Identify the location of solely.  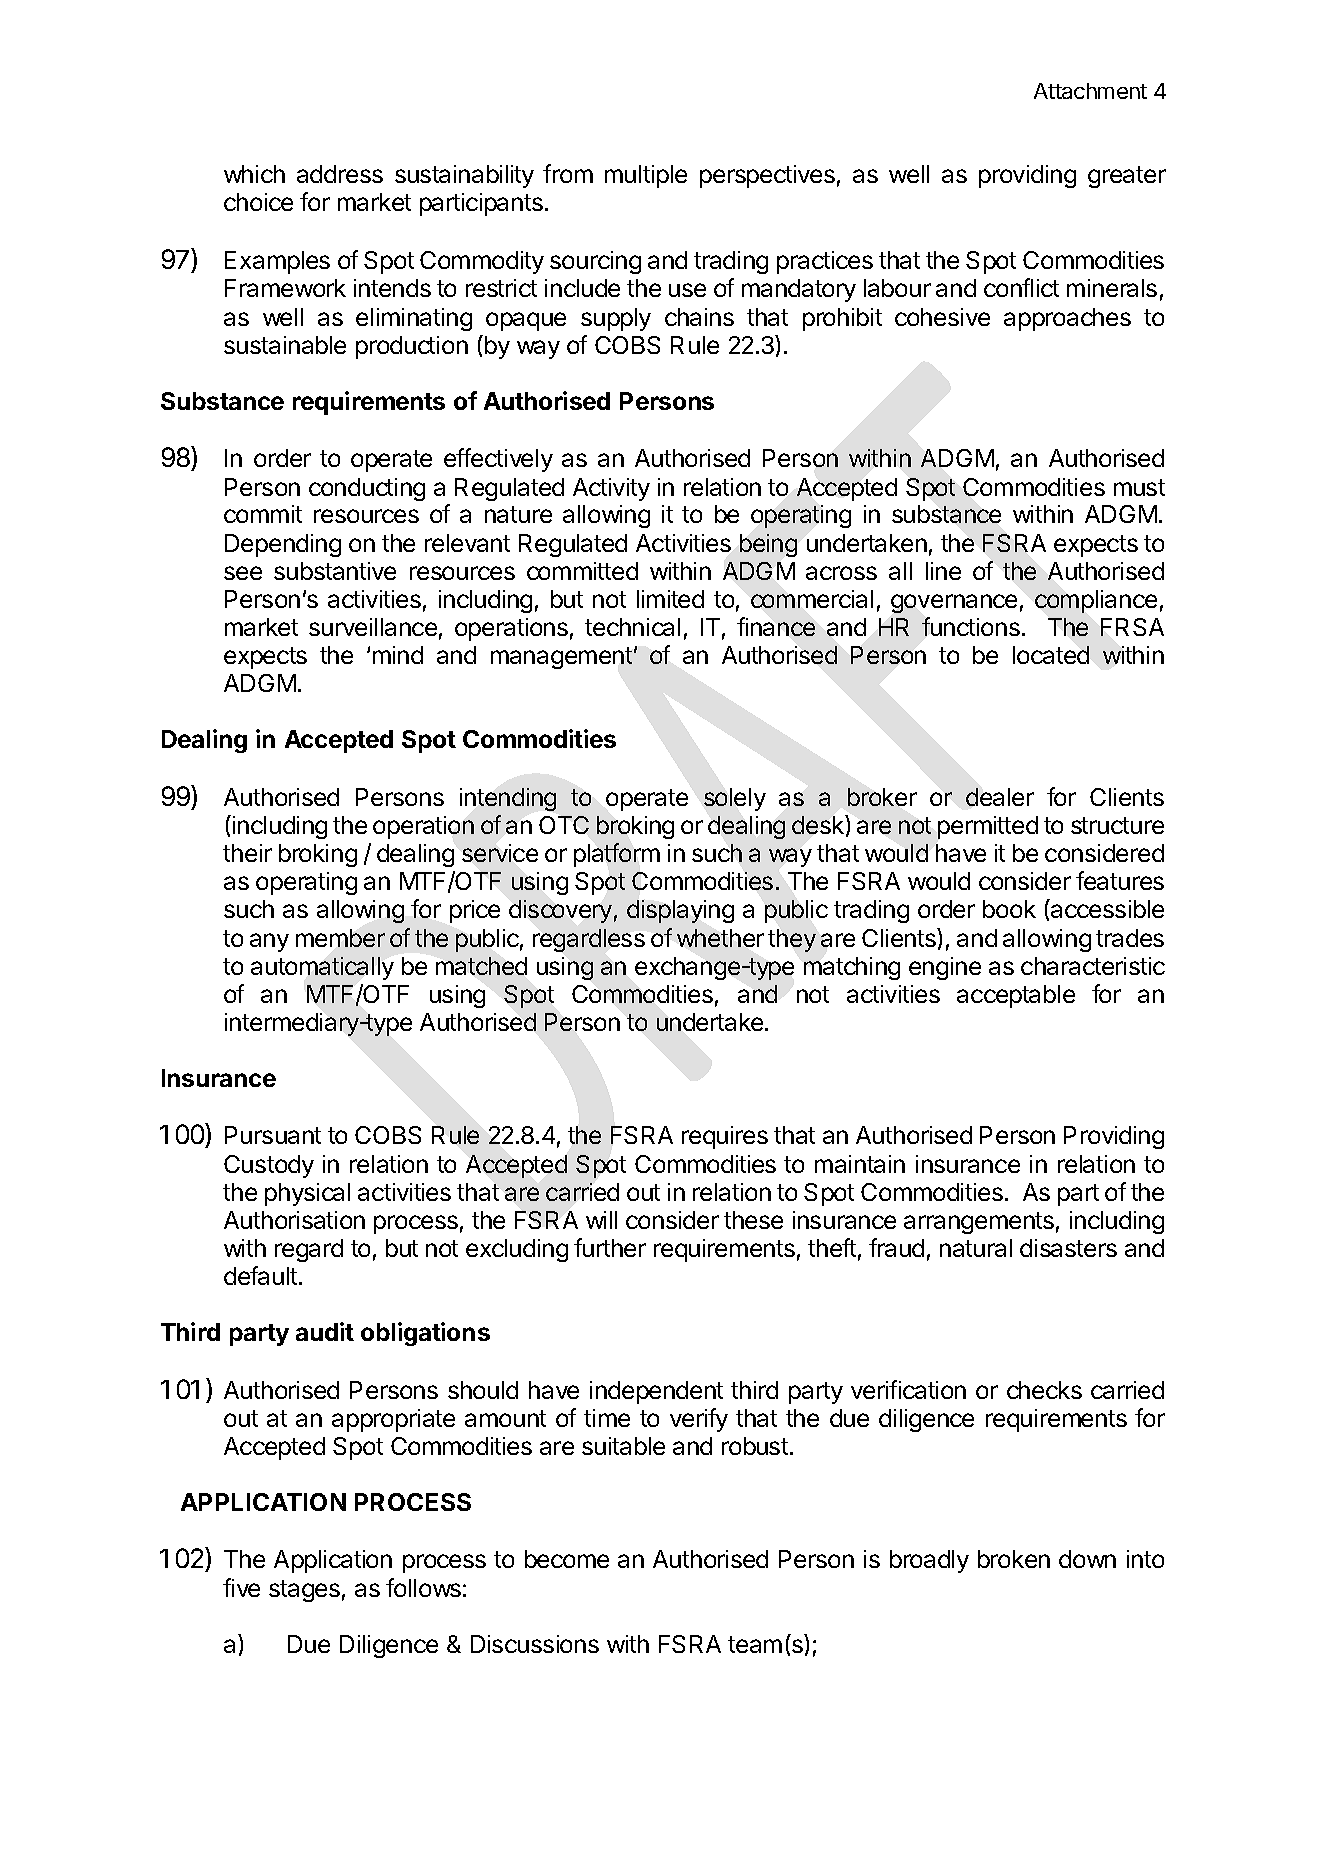
(735, 799).
